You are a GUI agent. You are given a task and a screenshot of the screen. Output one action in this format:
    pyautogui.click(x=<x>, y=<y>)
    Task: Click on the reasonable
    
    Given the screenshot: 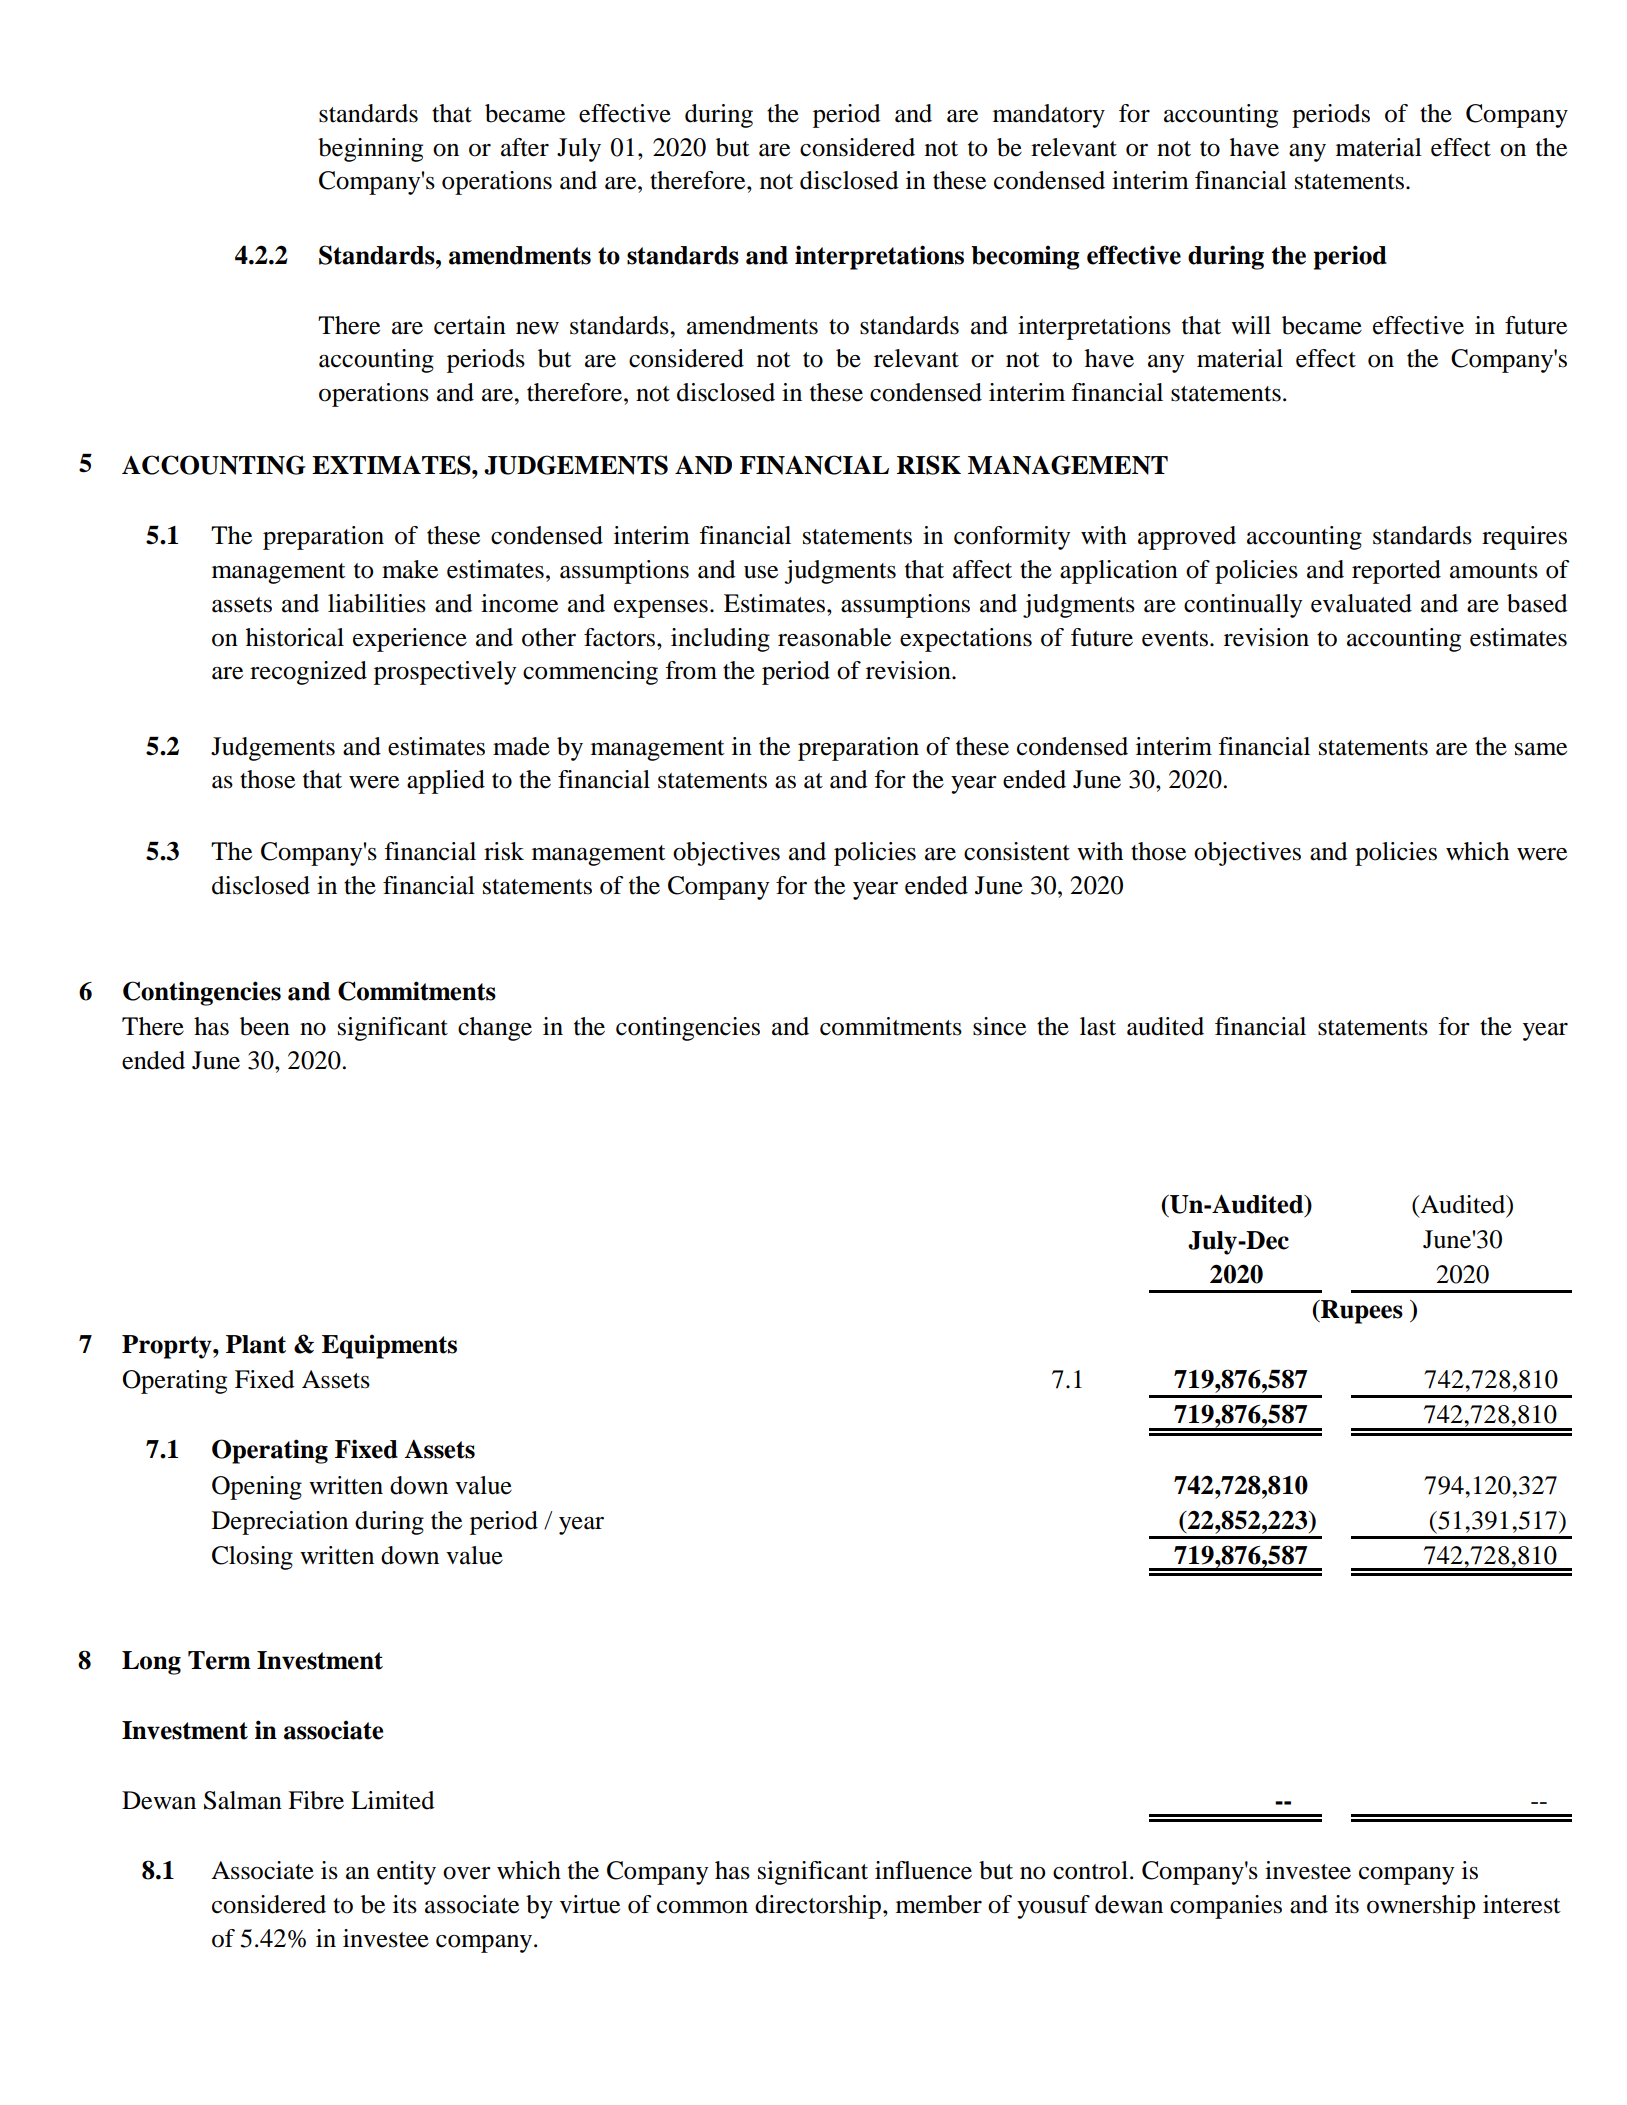 What is the action you would take?
    pyautogui.click(x=834, y=637)
